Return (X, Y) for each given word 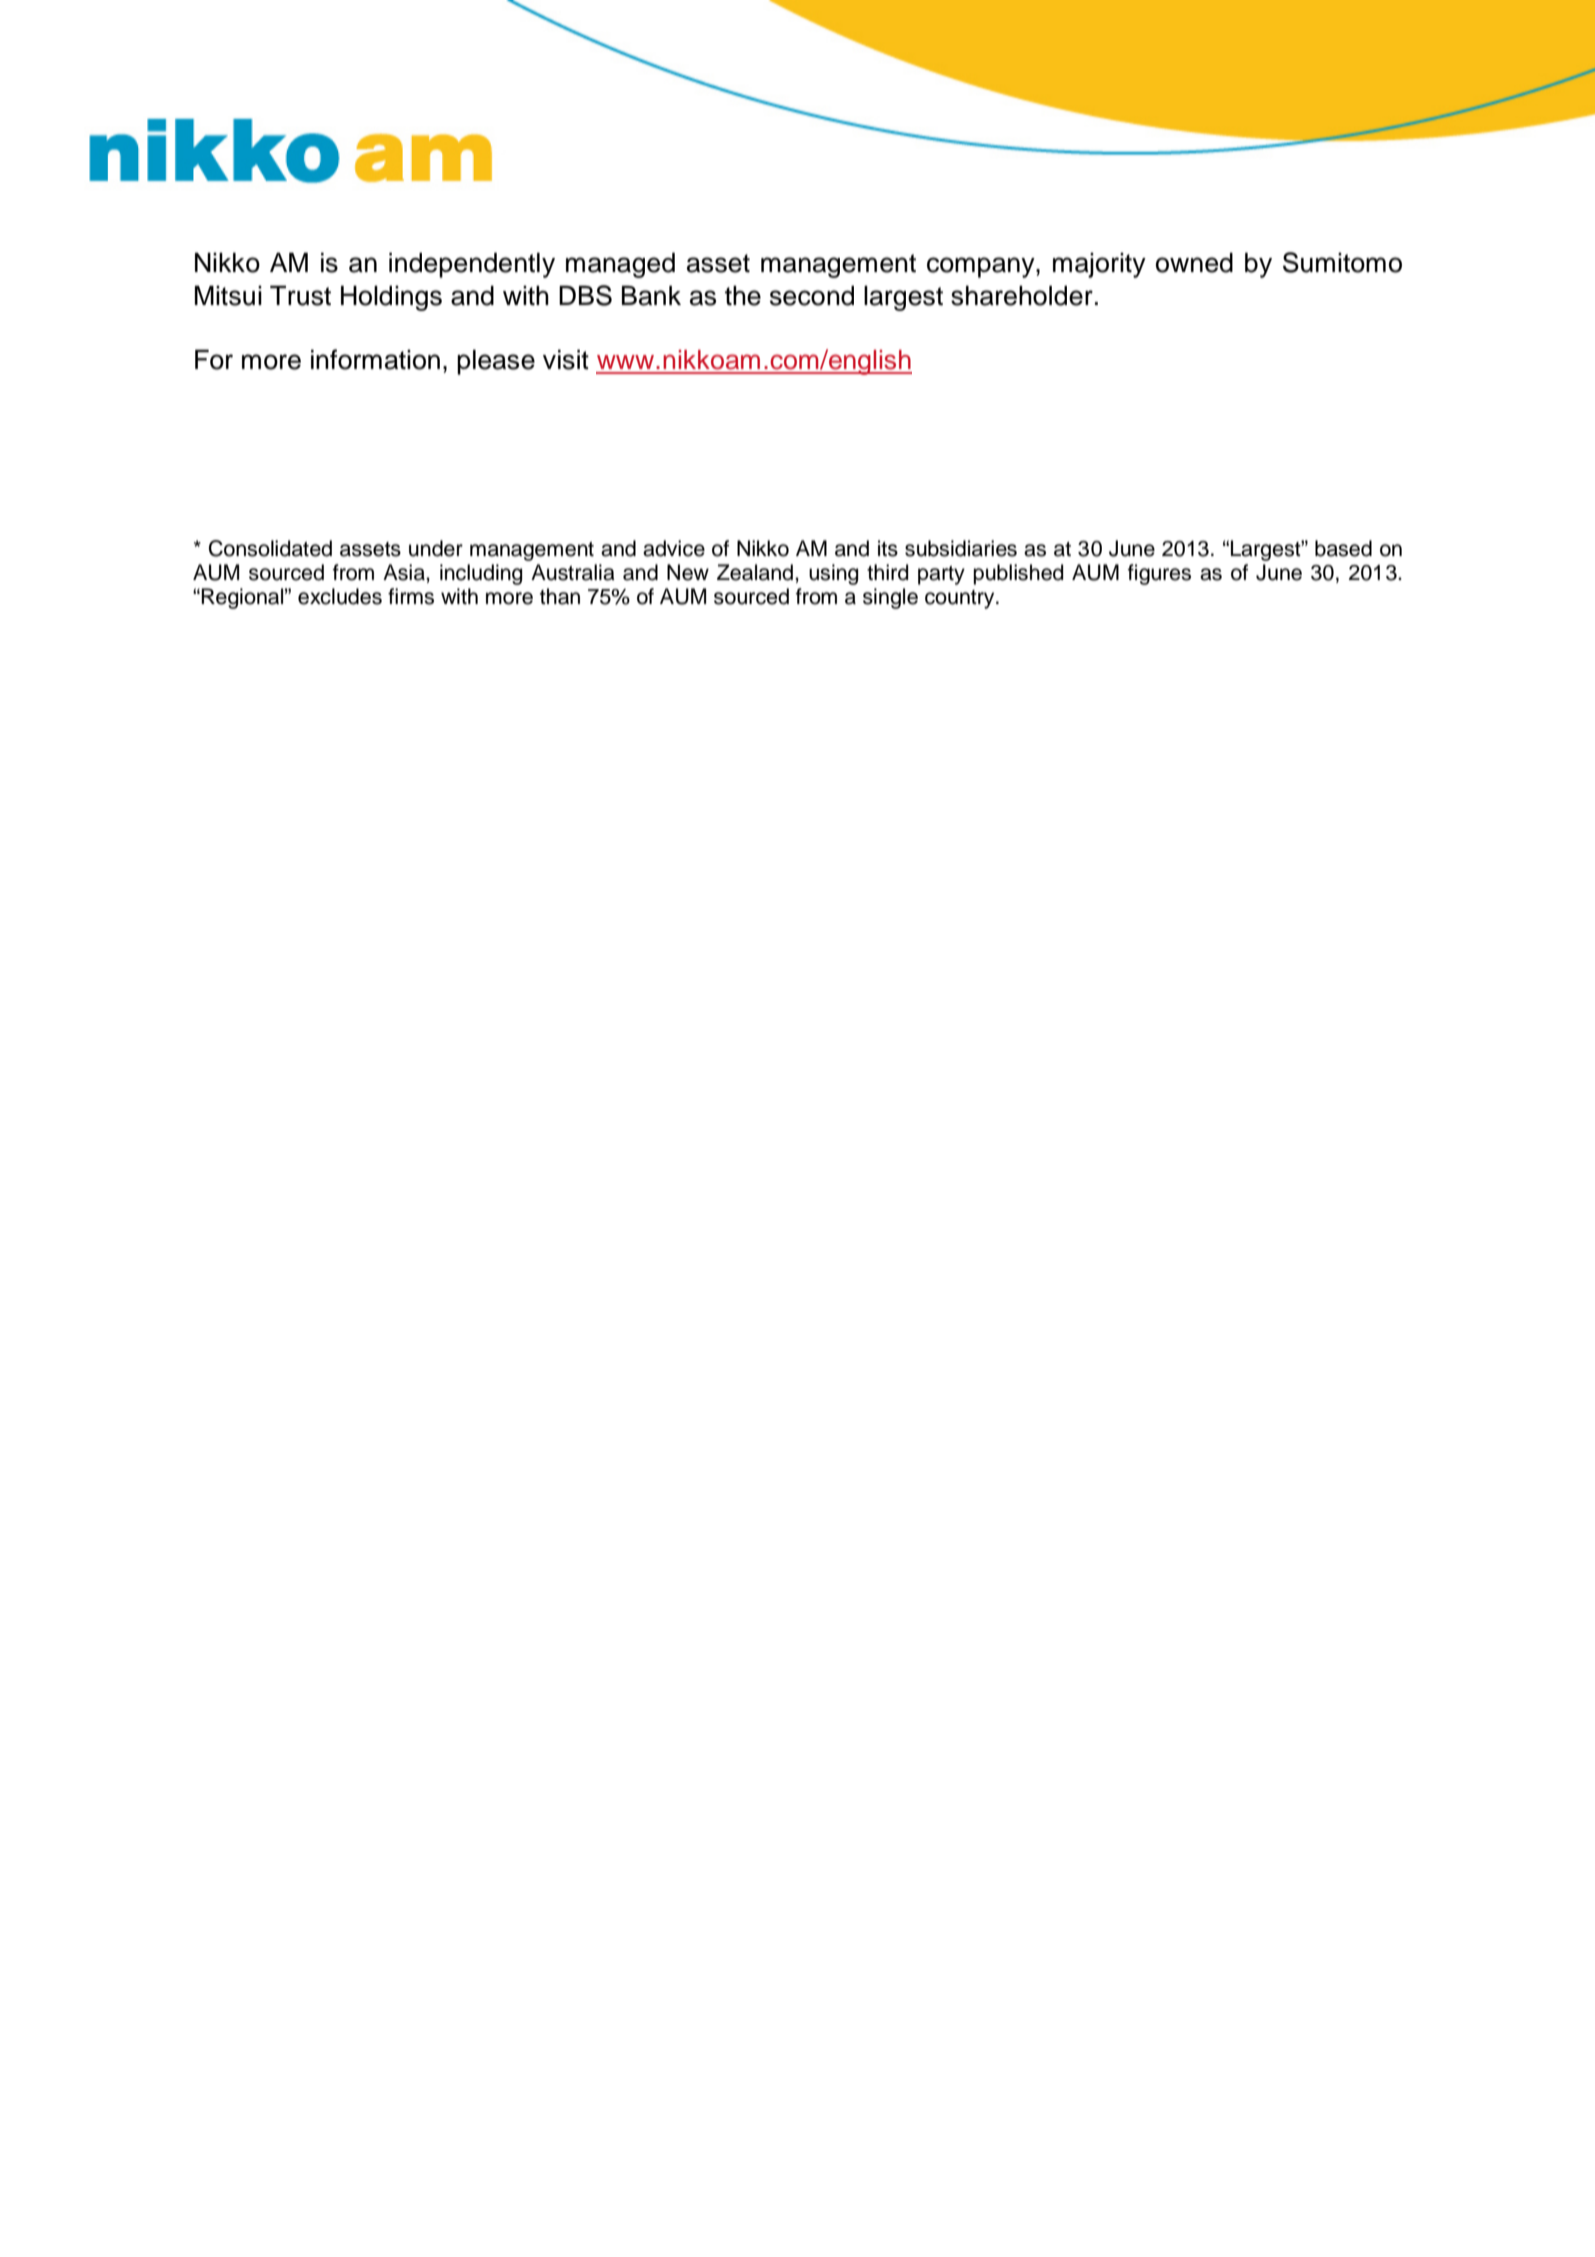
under (436, 548)
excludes (340, 596)
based (1343, 548)
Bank (651, 295)
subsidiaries (961, 548)
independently (472, 265)
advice (674, 548)
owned (1194, 262)
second (812, 295)
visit (566, 359)
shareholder (1022, 295)
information (375, 359)
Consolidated (270, 548)
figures (1159, 574)
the (743, 296)
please (496, 362)
